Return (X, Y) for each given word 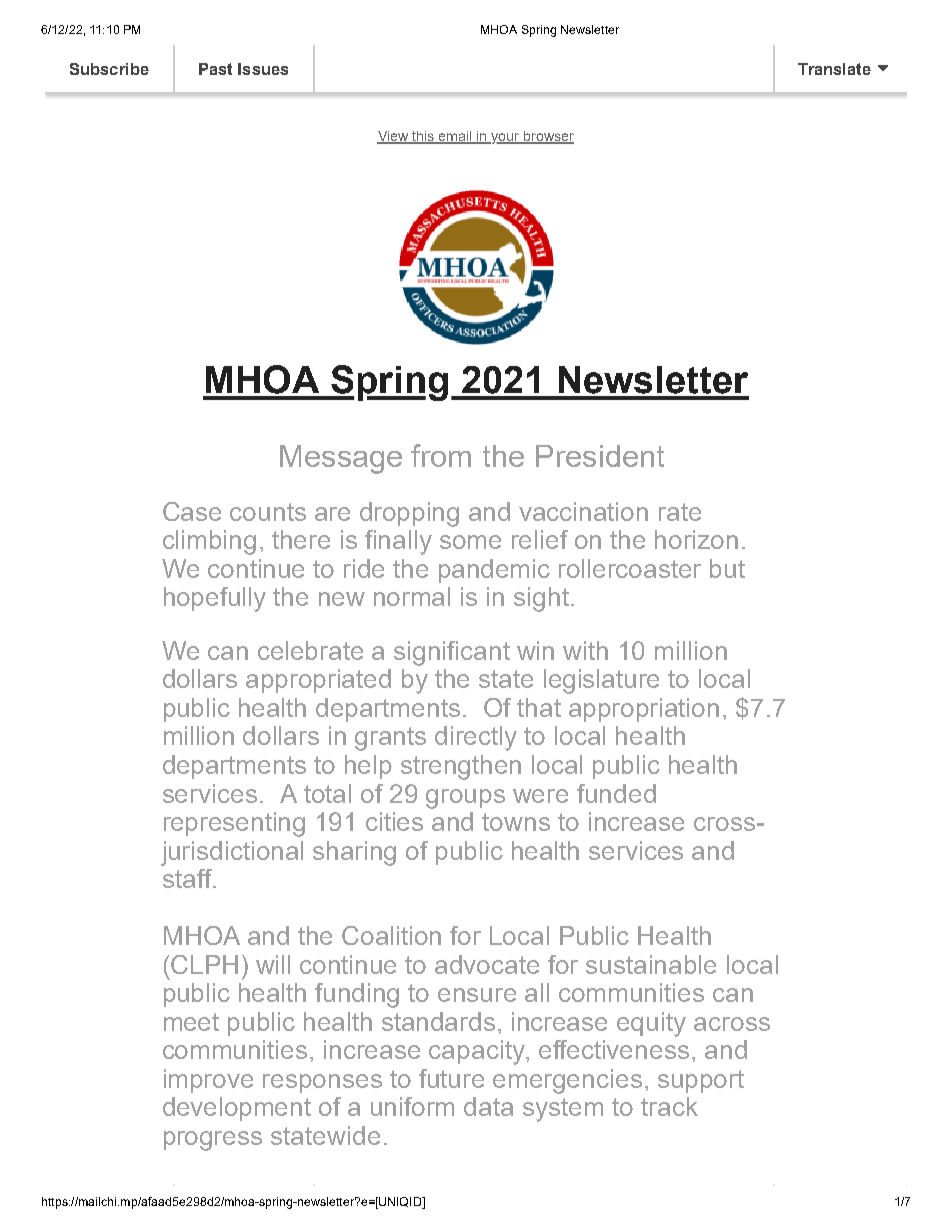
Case (192, 511)
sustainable (651, 964)
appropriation (644, 710)
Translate (834, 69)
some (470, 542)
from (441, 455)
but (727, 568)
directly (476, 738)
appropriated (318, 681)
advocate (487, 964)
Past (215, 69)
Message (341, 459)
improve (208, 1081)
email (455, 137)
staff (188, 878)
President (600, 456)
